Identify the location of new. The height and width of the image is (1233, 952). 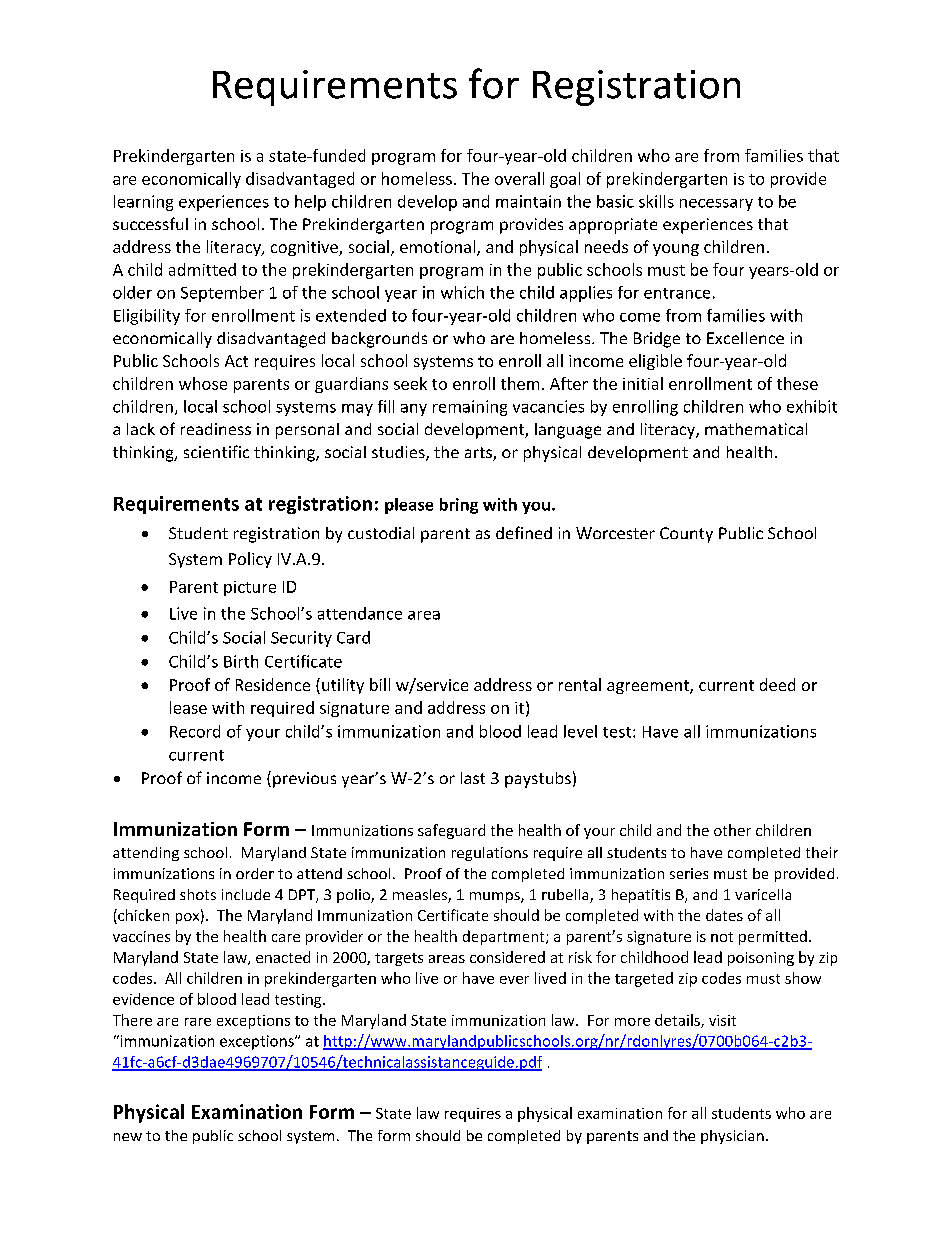
(128, 1137).
